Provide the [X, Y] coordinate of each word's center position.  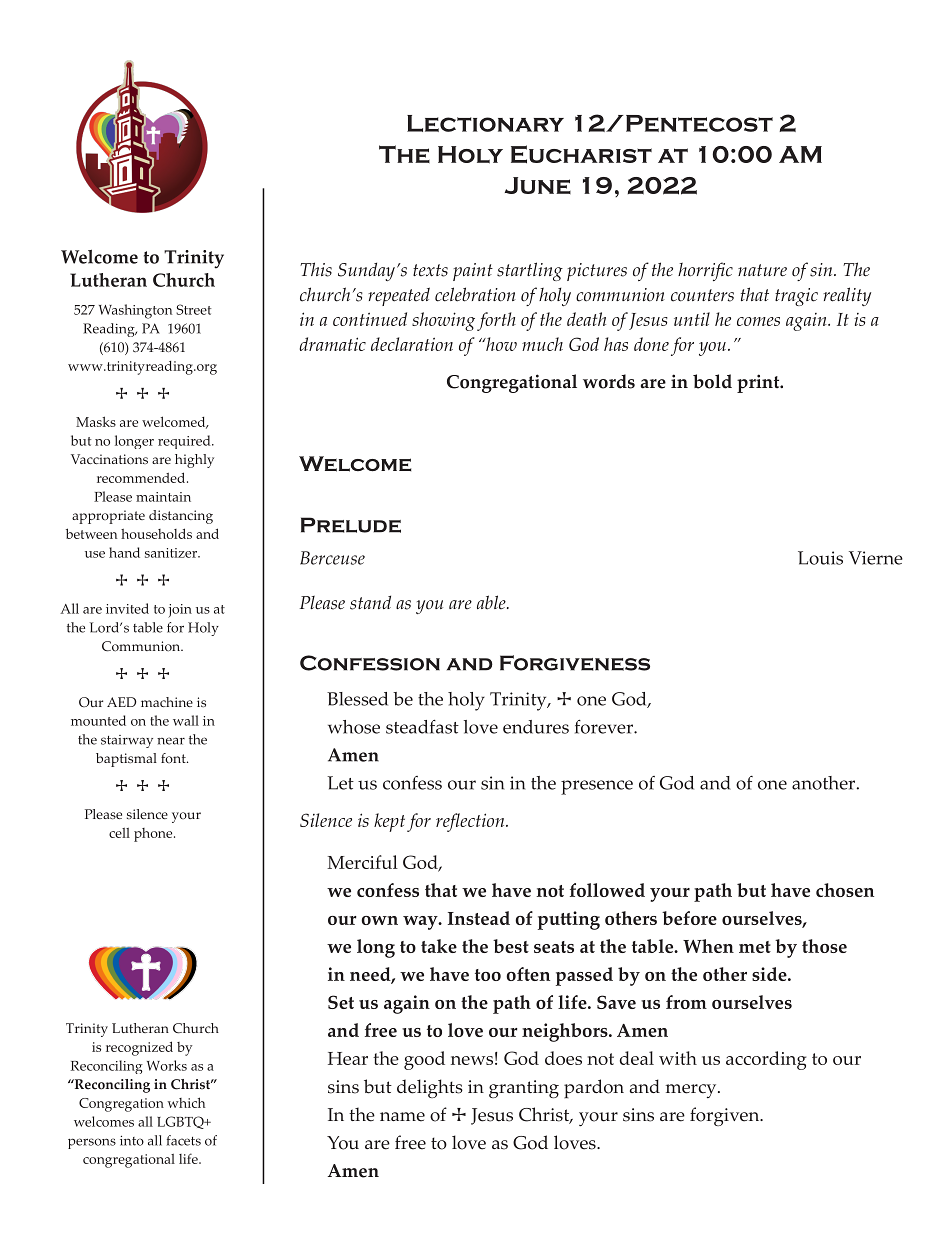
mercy [692, 1091]
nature [762, 270]
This [316, 269]
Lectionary [485, 123]
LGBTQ [181, 1122]
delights [430, 1088]
